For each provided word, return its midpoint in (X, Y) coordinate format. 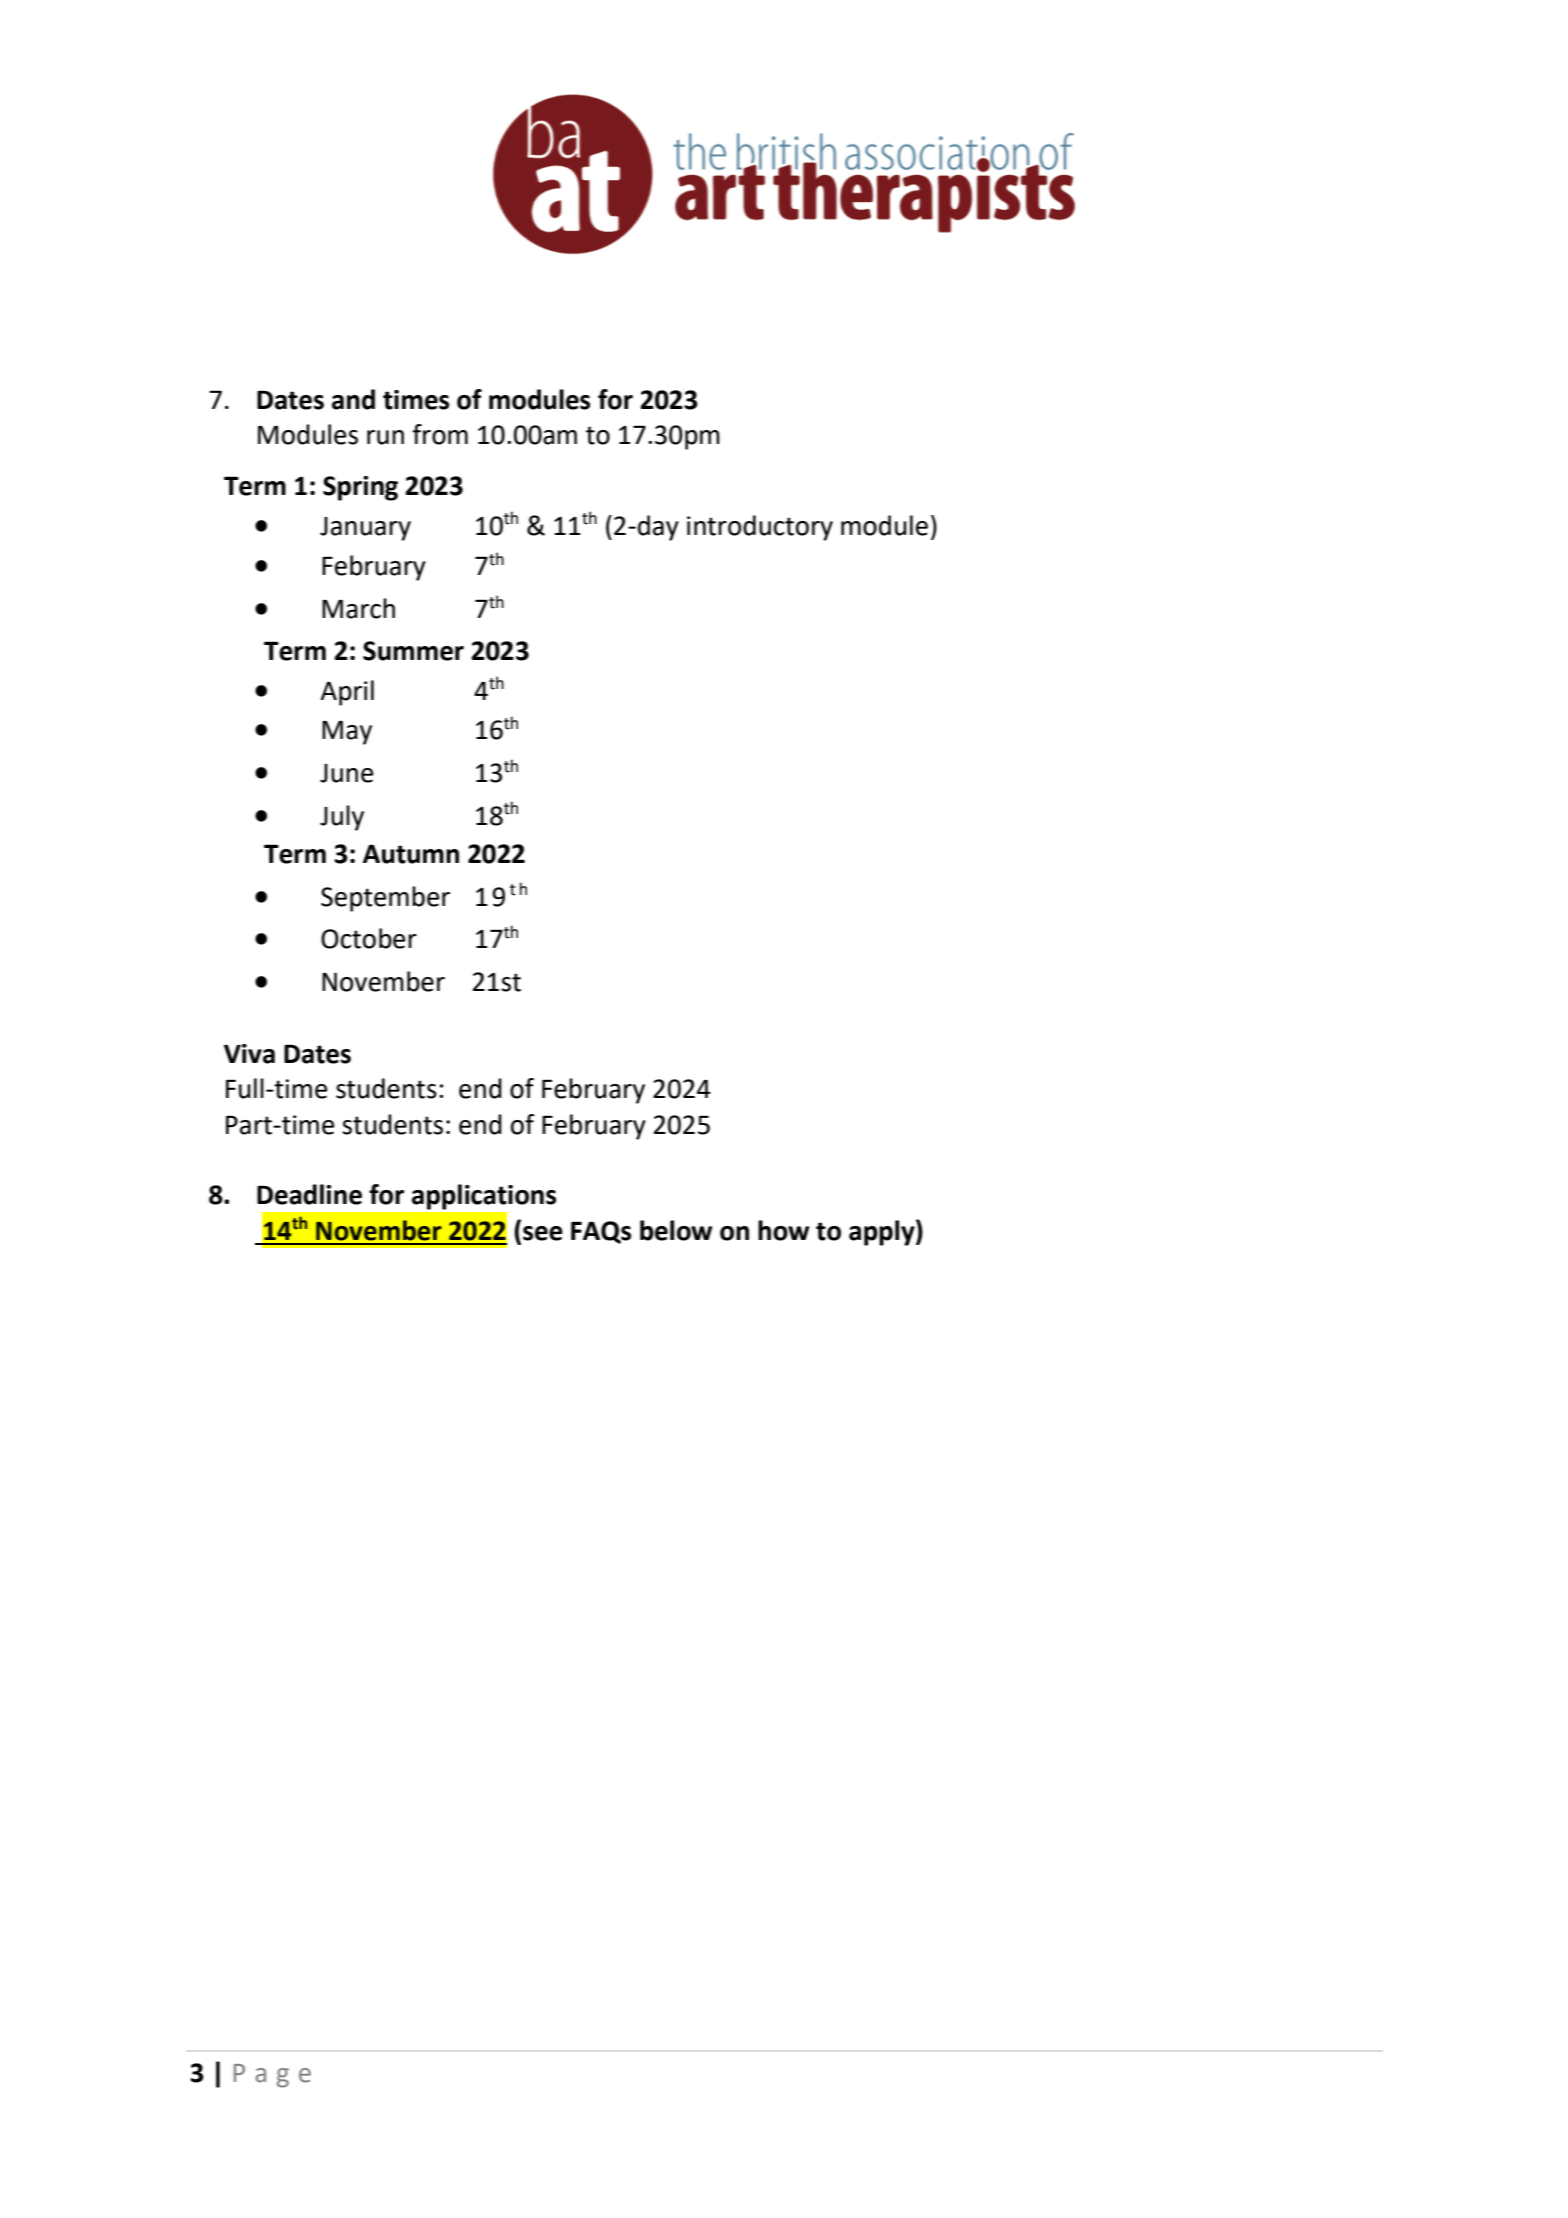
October (369, 938)
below (676, 1230)
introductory (760, 528)
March (358, 608)
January (365, 529)
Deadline (309, 1194)
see (543, 1233)
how (784, 1230)
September (385, 899)
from (440, 434)
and (353, 399)
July (342, 818)
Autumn (411, 854)
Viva (249, 1054)
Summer (413, 651)
